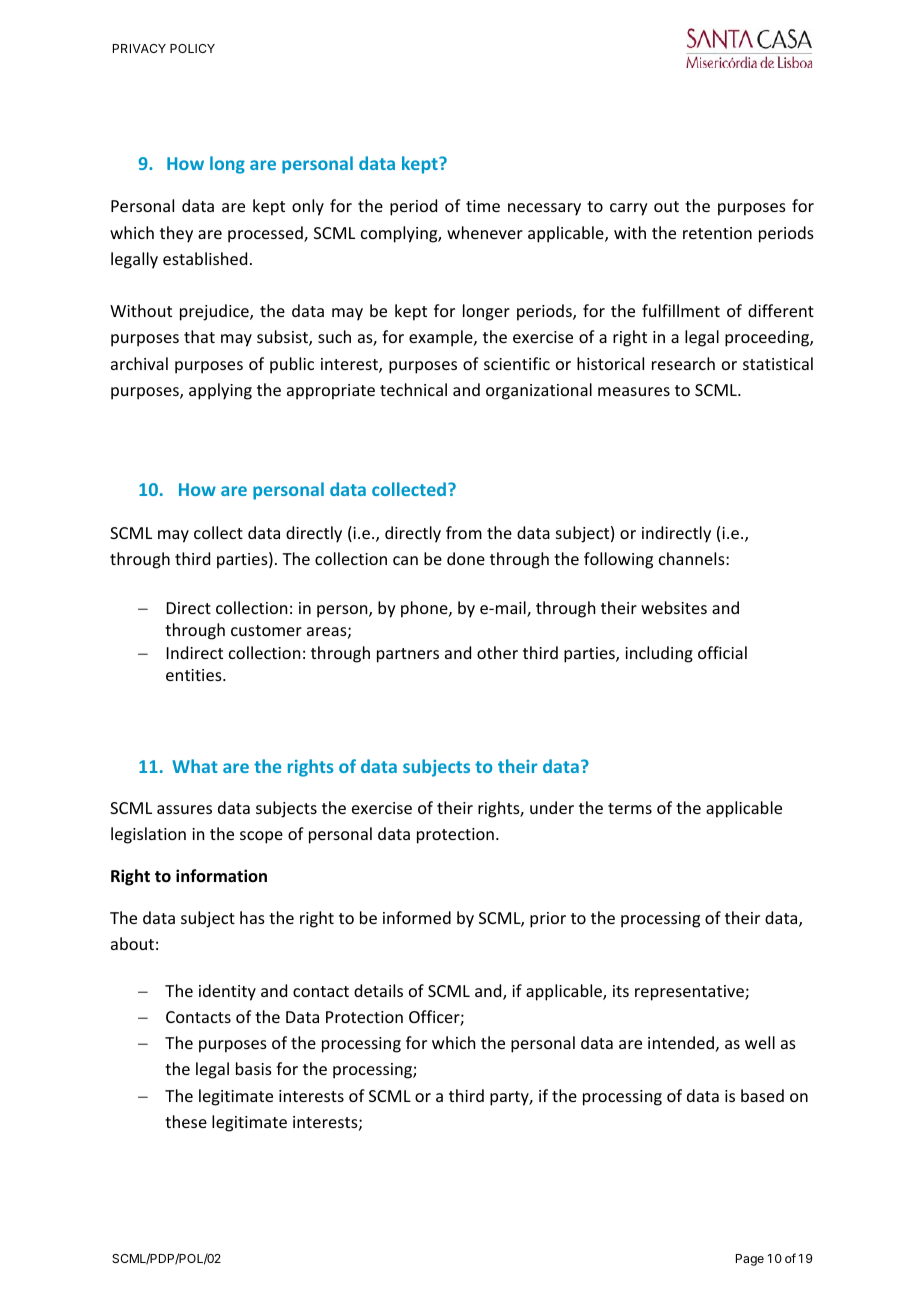  I want to click on terms, so click(630, 808).
